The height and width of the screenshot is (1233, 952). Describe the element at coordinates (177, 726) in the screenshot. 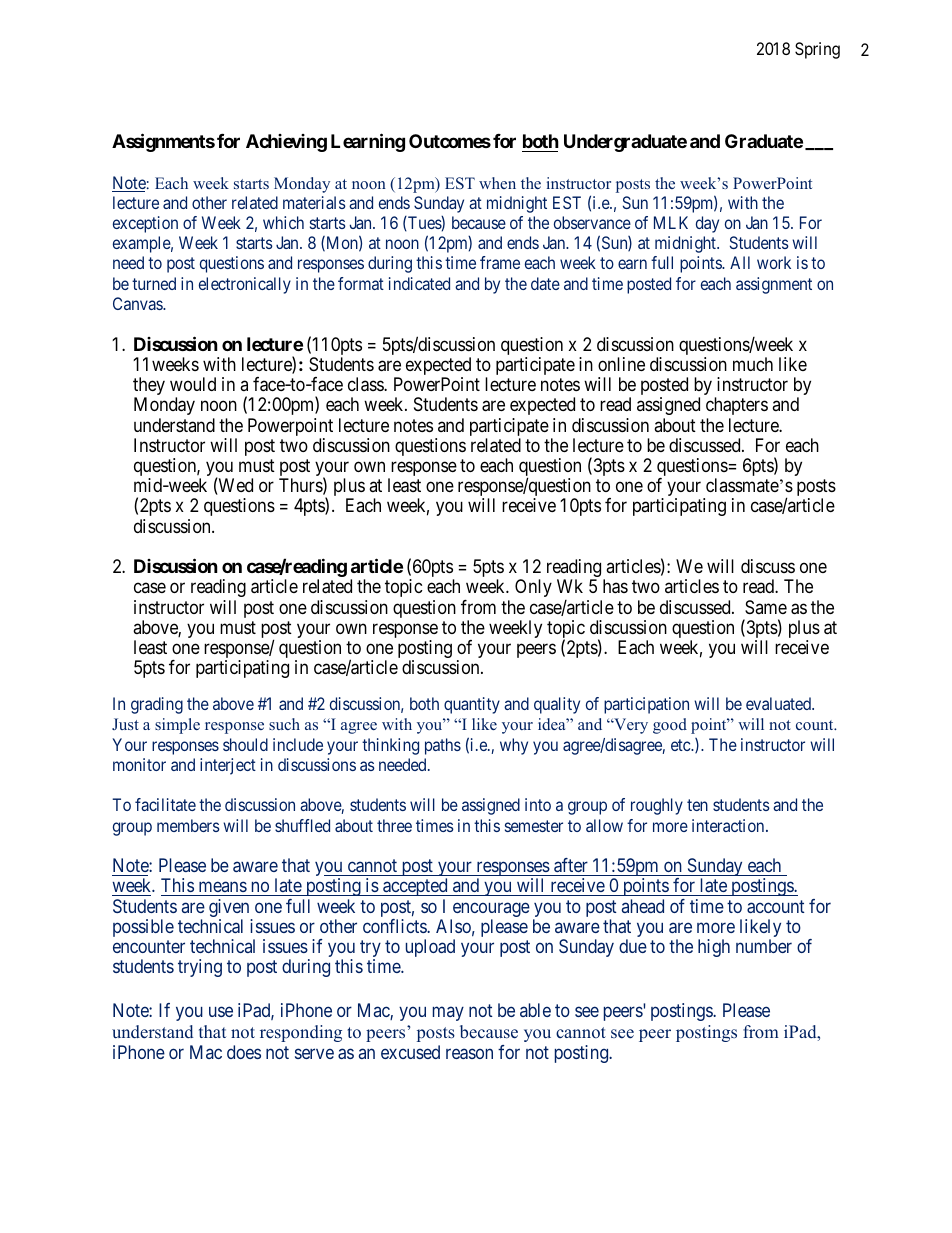

I see `simple` at that location.
